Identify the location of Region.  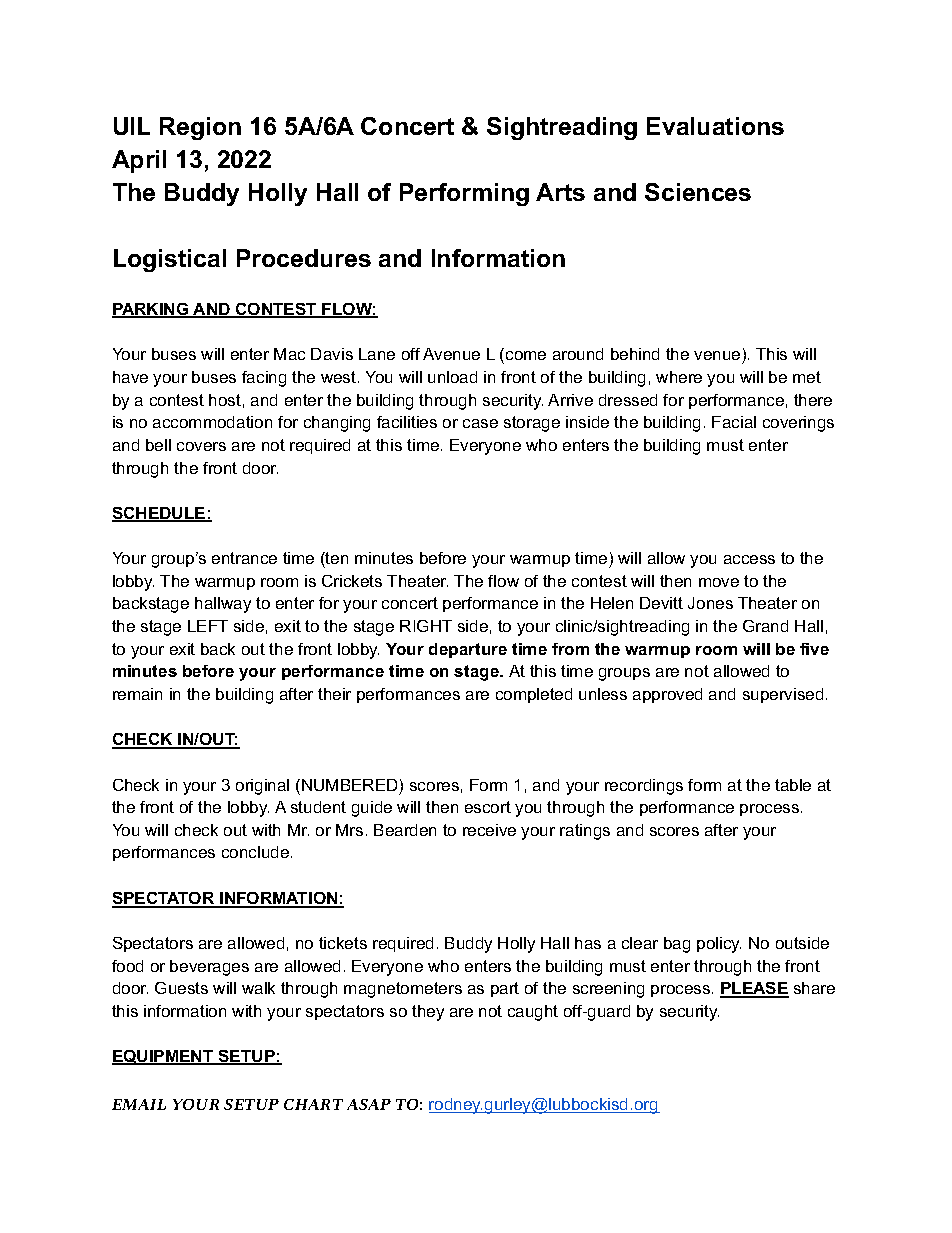
(200, 128).
